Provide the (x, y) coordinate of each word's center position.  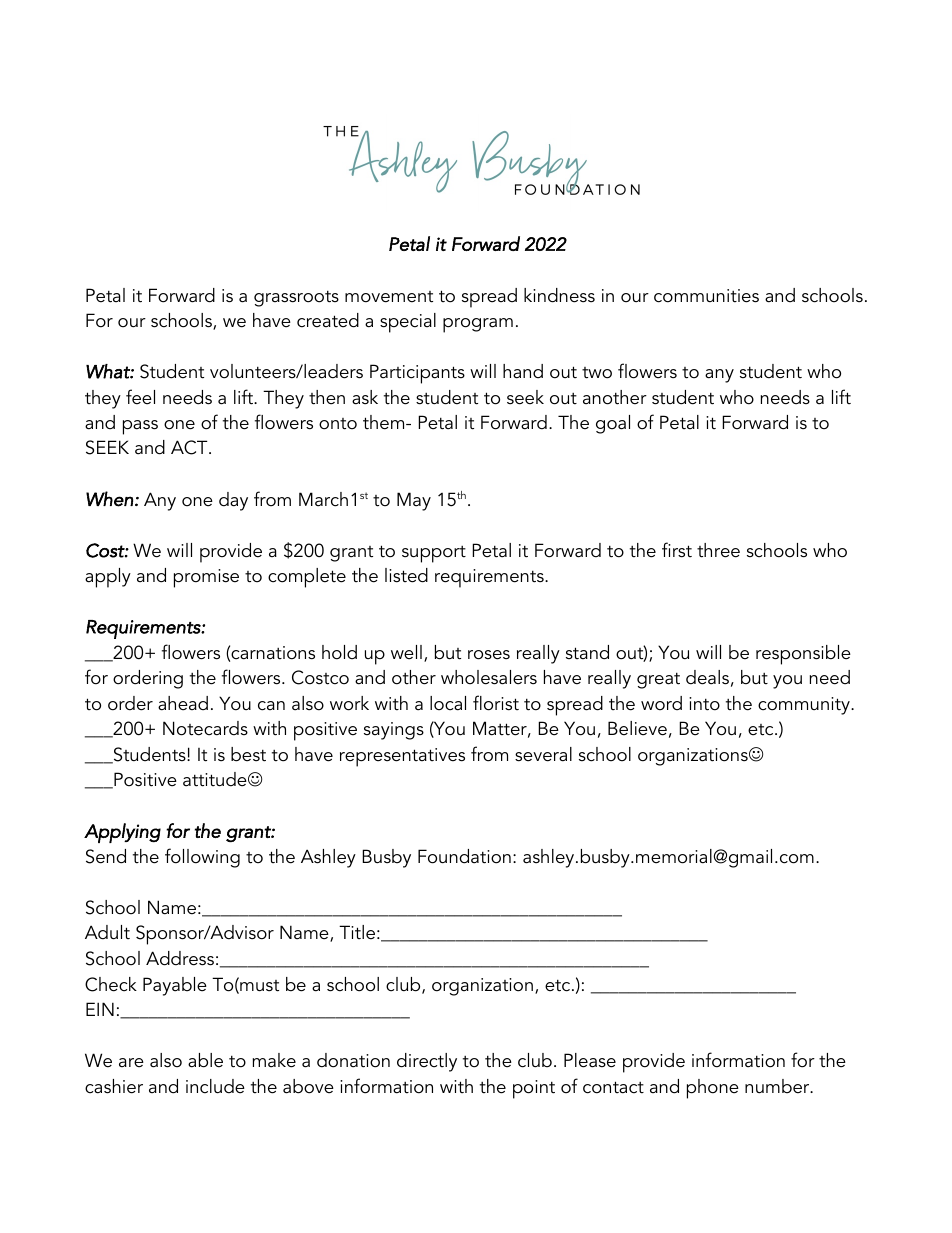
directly (427, 1062)
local (448, 703)
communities (706, 296)
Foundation (464, 856)
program (478, 325)
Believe (637, 728)
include (215, 1086)
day (233, 501)
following (202, 858)
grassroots (296, 298)
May (414, 501)
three (718, 550)
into (704, 704)
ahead (183, 703)
